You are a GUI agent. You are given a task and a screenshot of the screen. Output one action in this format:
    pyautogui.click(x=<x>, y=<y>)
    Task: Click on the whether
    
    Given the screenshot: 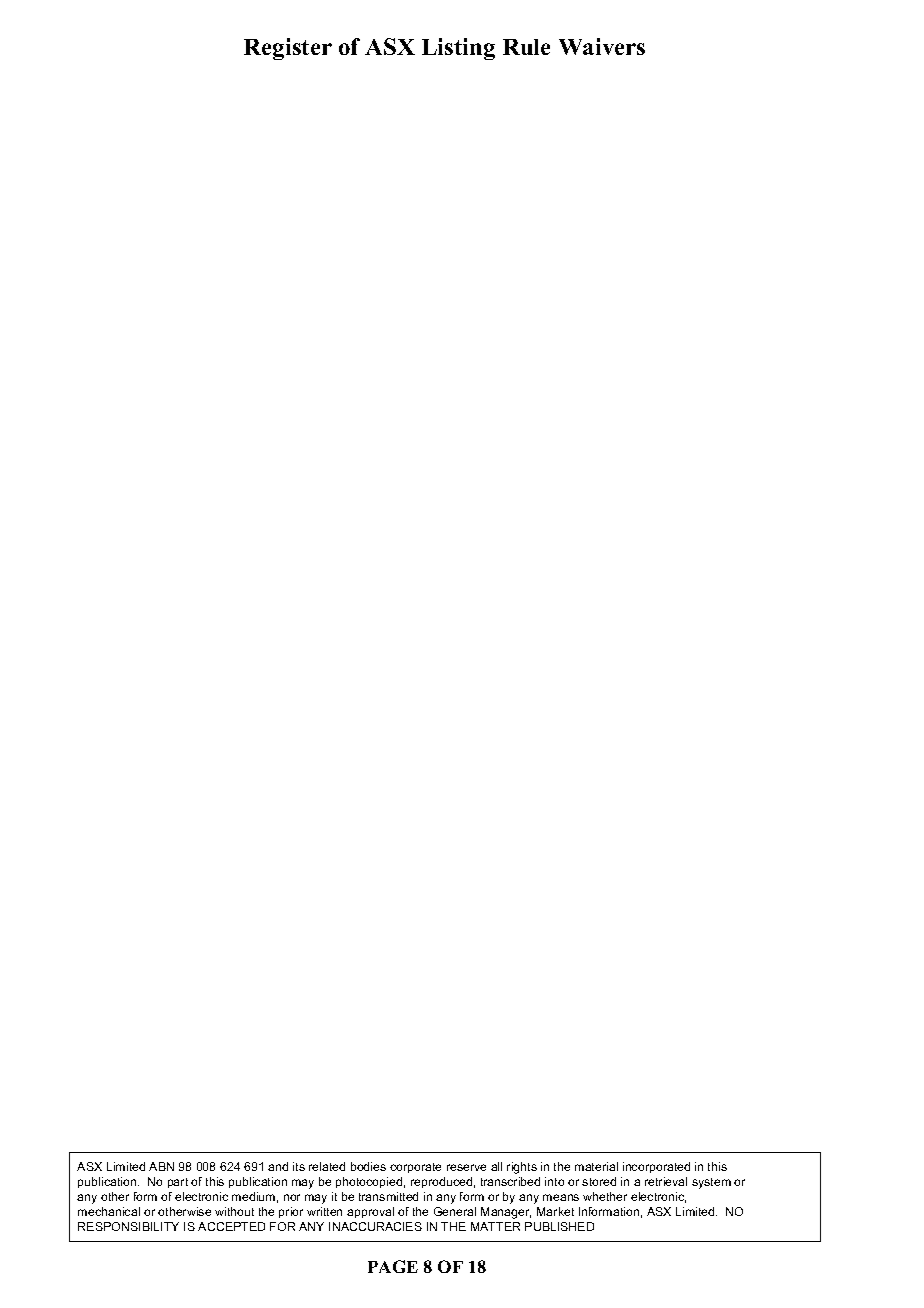 What is the action you would take?
    pyautogui.click(x=605, y=1196)
